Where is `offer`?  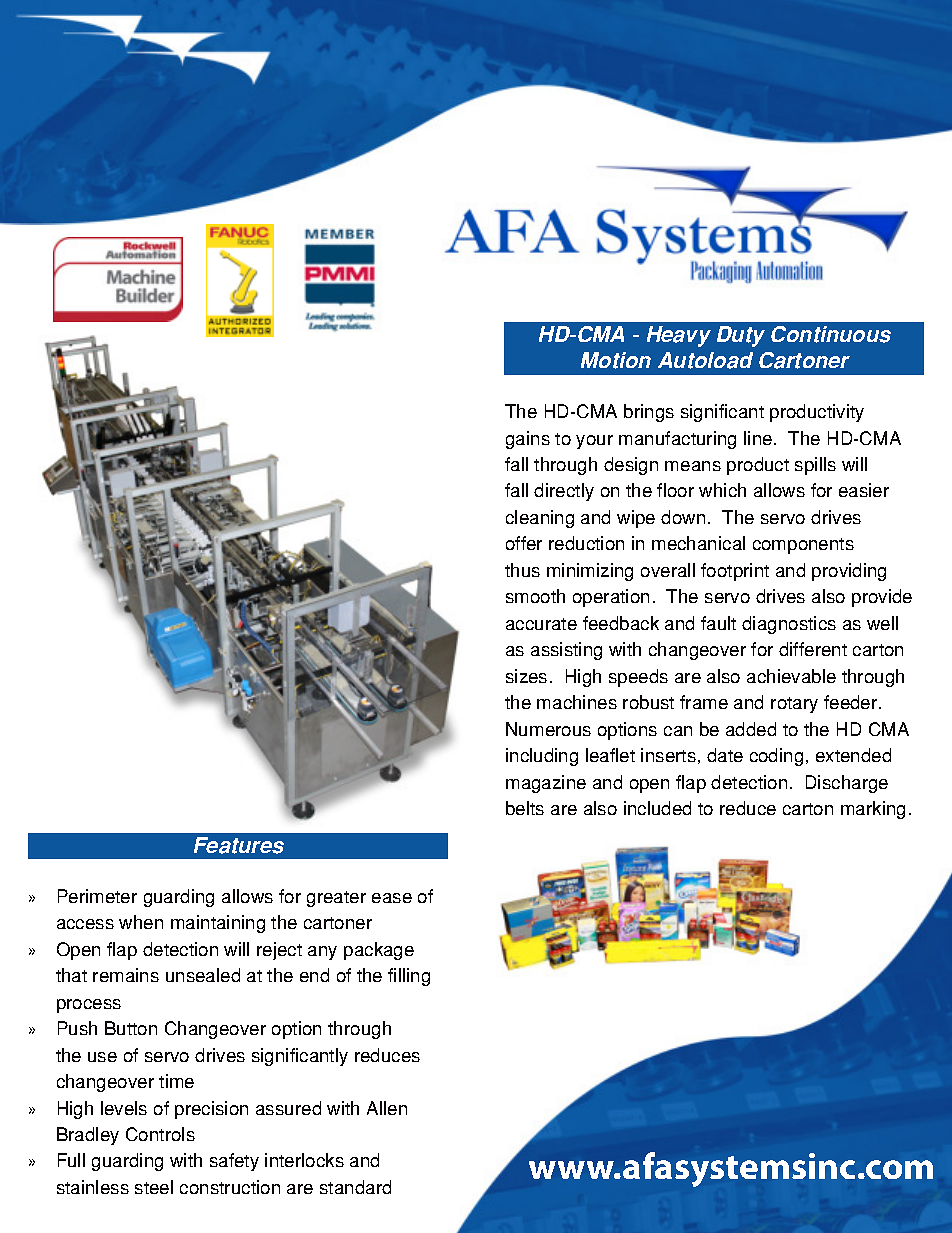
offer is located at coordinates (524, 543).
